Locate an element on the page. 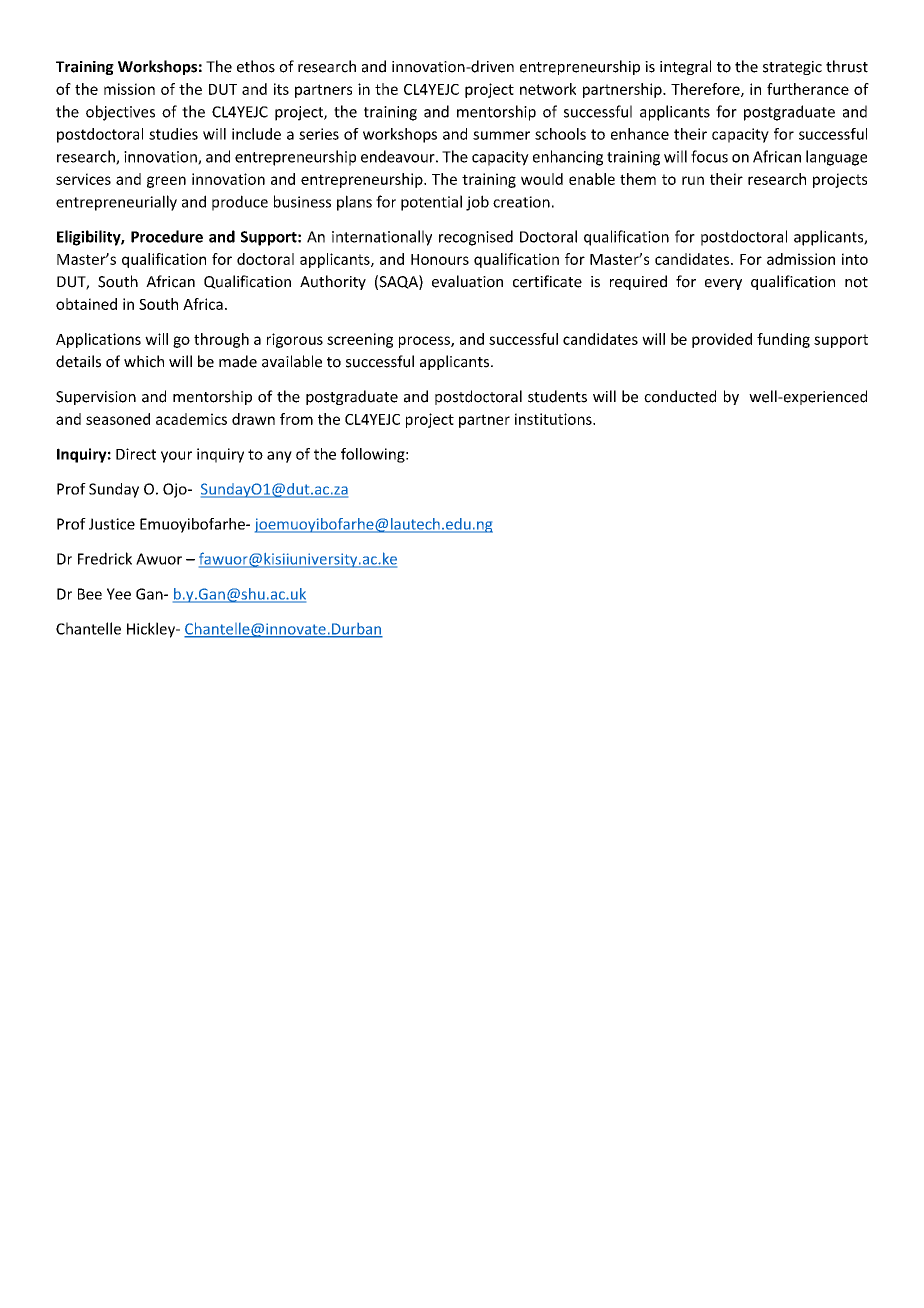 The image size is (924, 1308). furtherance is located at coordinates (808, 89).
